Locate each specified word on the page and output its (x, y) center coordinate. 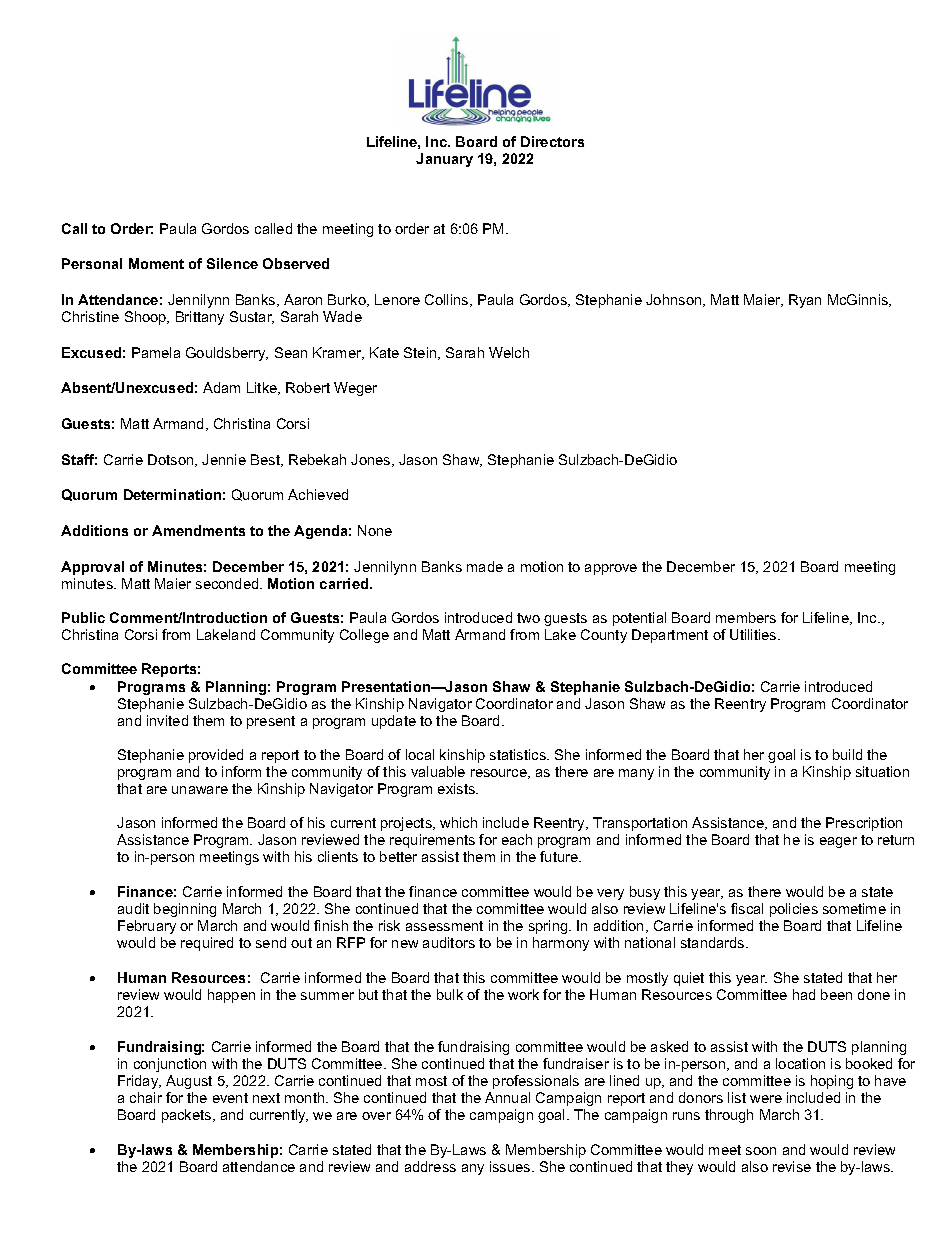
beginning (185, 910)
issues (511, 1166)
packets (188, 1116)
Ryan (805, 301)
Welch (509, 352)
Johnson (675, 300)
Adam (221, 387)
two (528, 618)
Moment (156, 263)
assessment (444, 926)
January (444, 160)
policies (794, 910)
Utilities (754, 634)
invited (167, 720)
